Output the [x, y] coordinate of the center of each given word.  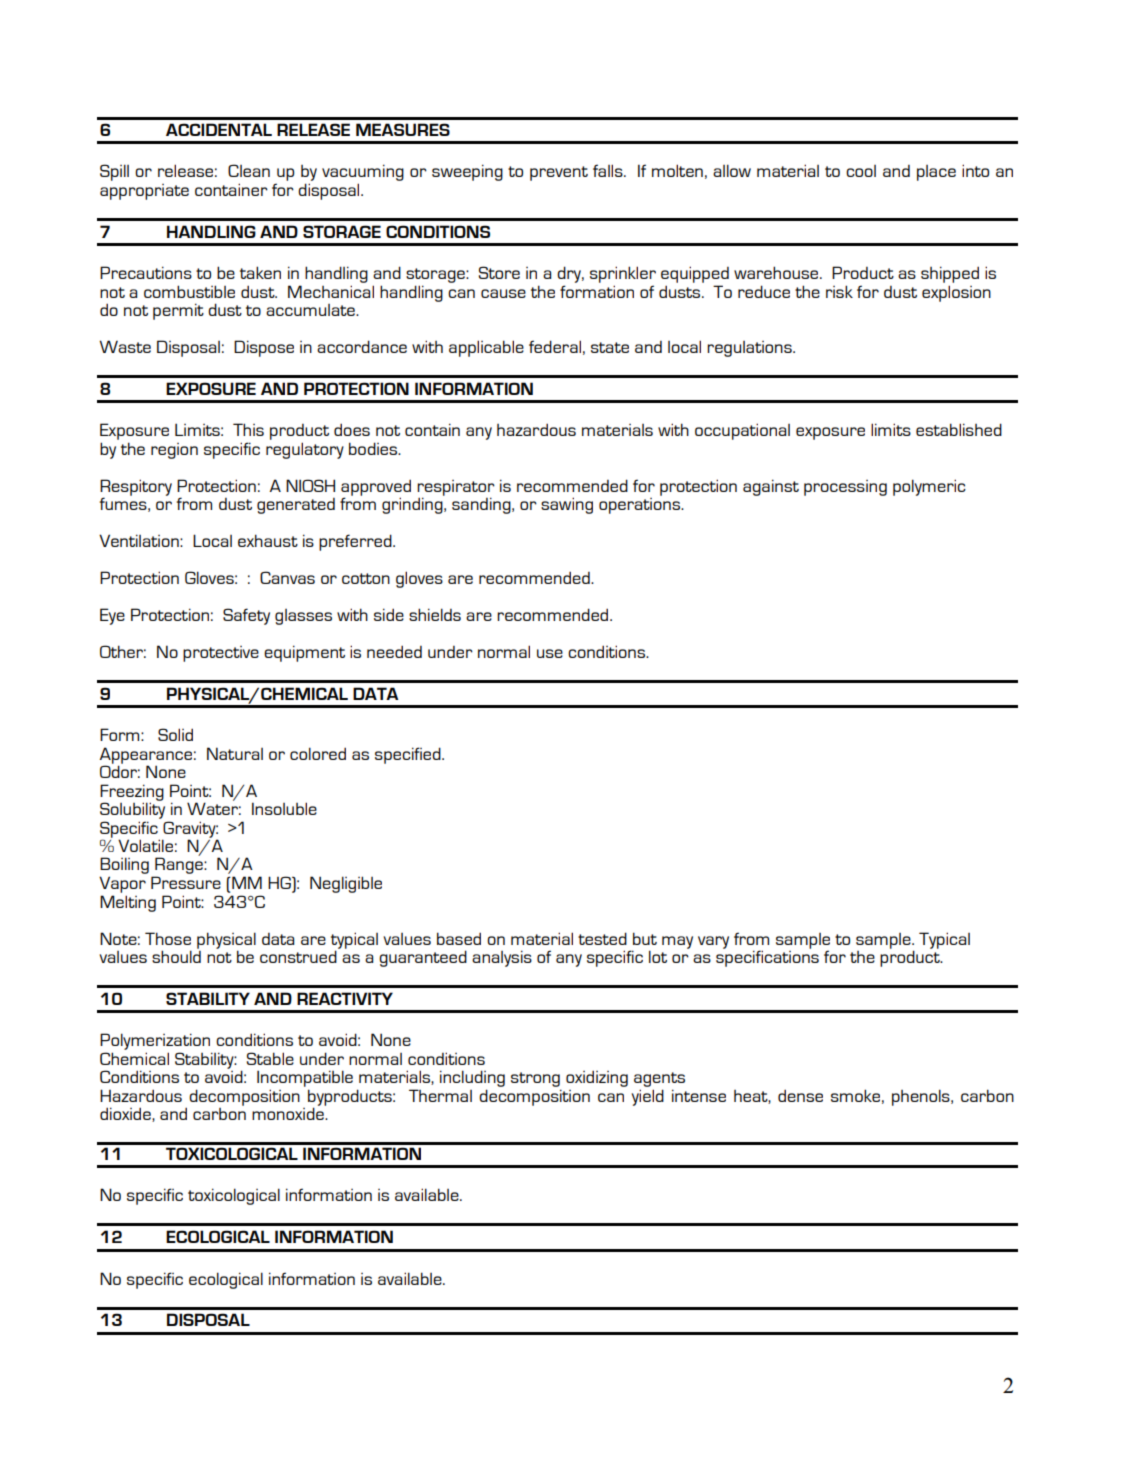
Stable [270, 1058]
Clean [249, 170]
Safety [246, 616]
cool [861, 171]
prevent [559, 173]
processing [845, 488]
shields [435, 614]
